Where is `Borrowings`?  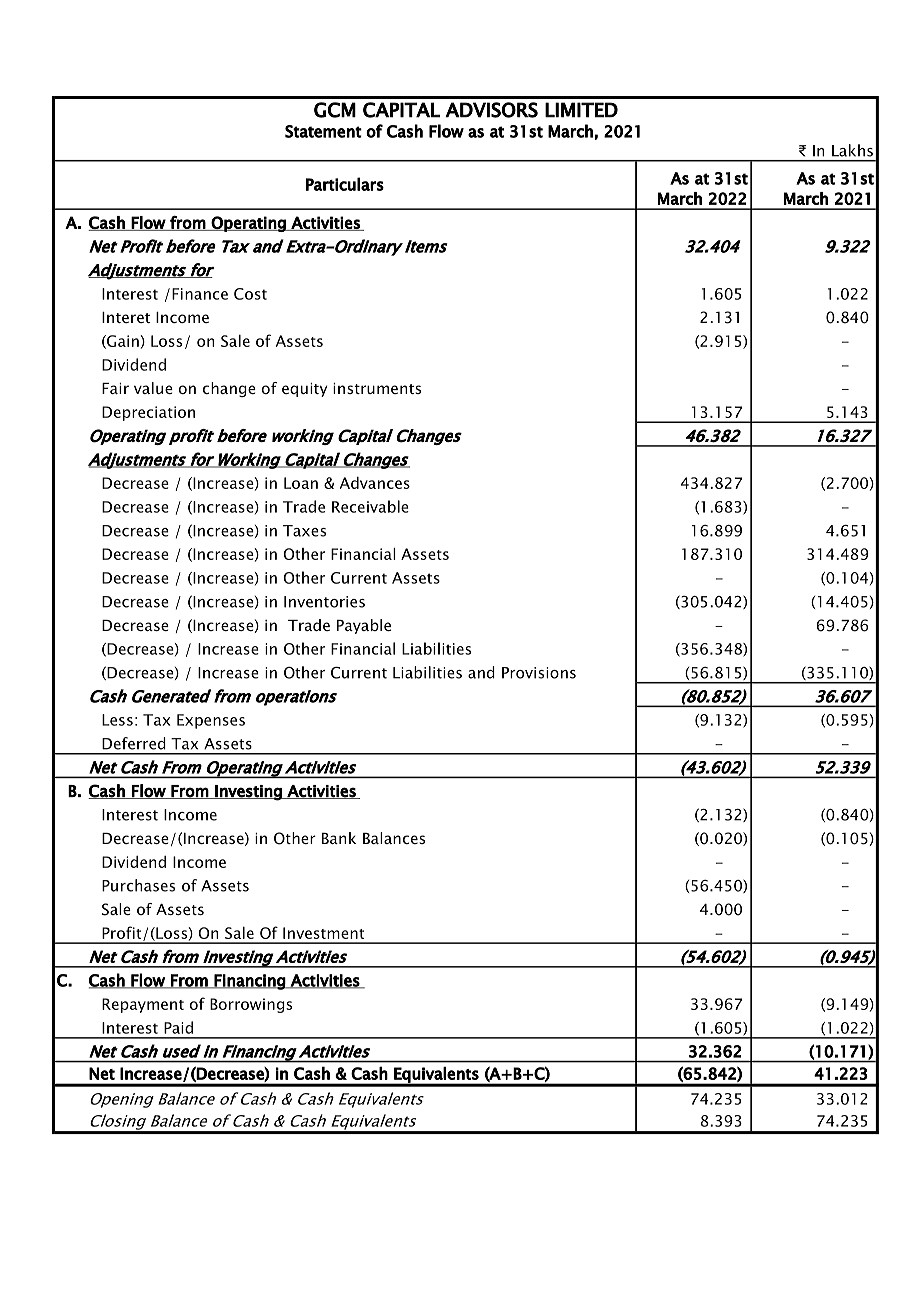 Borrowings is located at coordinates (251, 1005).
